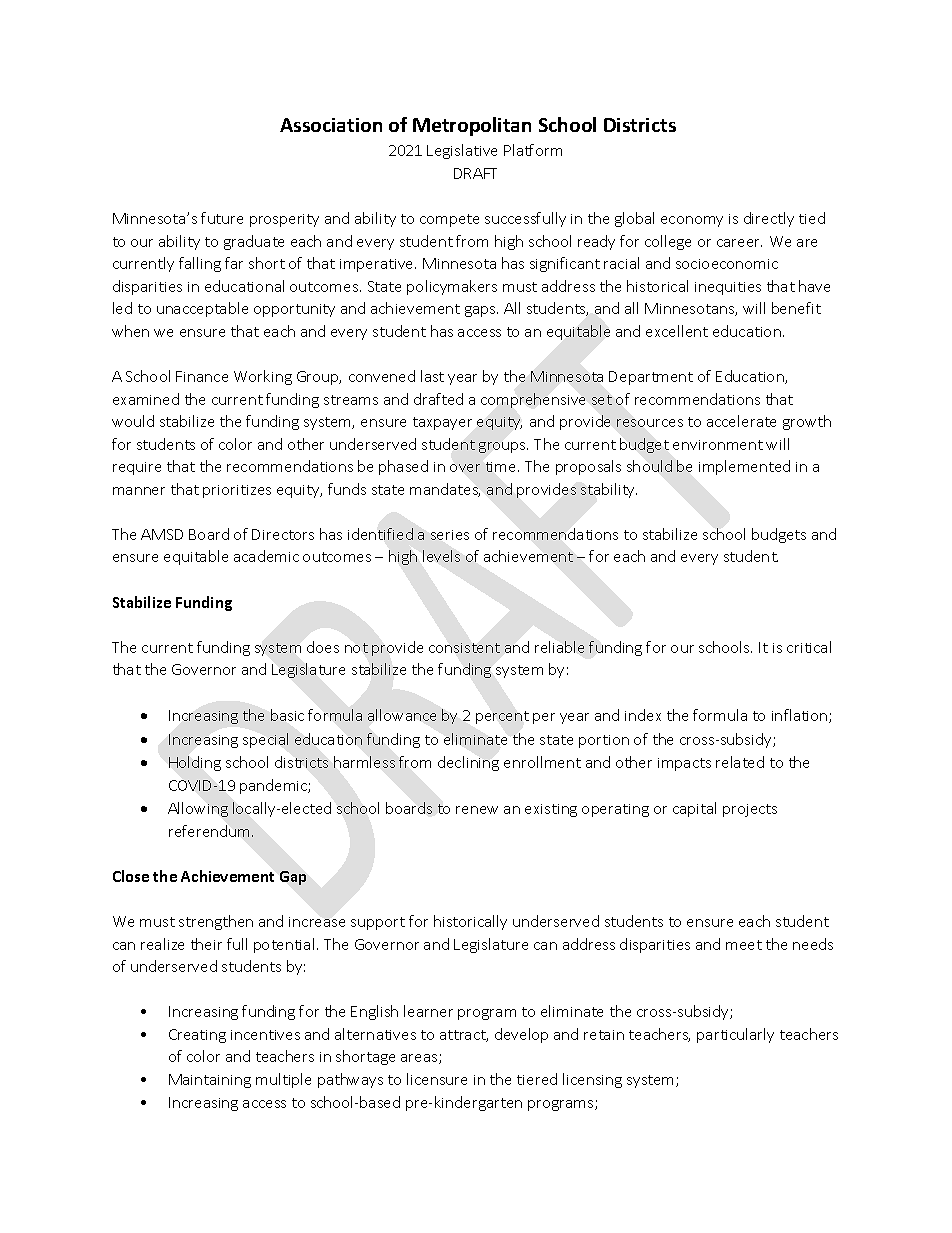 The height and width of the screenshot is (1233, 952). Describe the element at coordinates (266, 556) in the screenshot. I see `academic` at that location.
